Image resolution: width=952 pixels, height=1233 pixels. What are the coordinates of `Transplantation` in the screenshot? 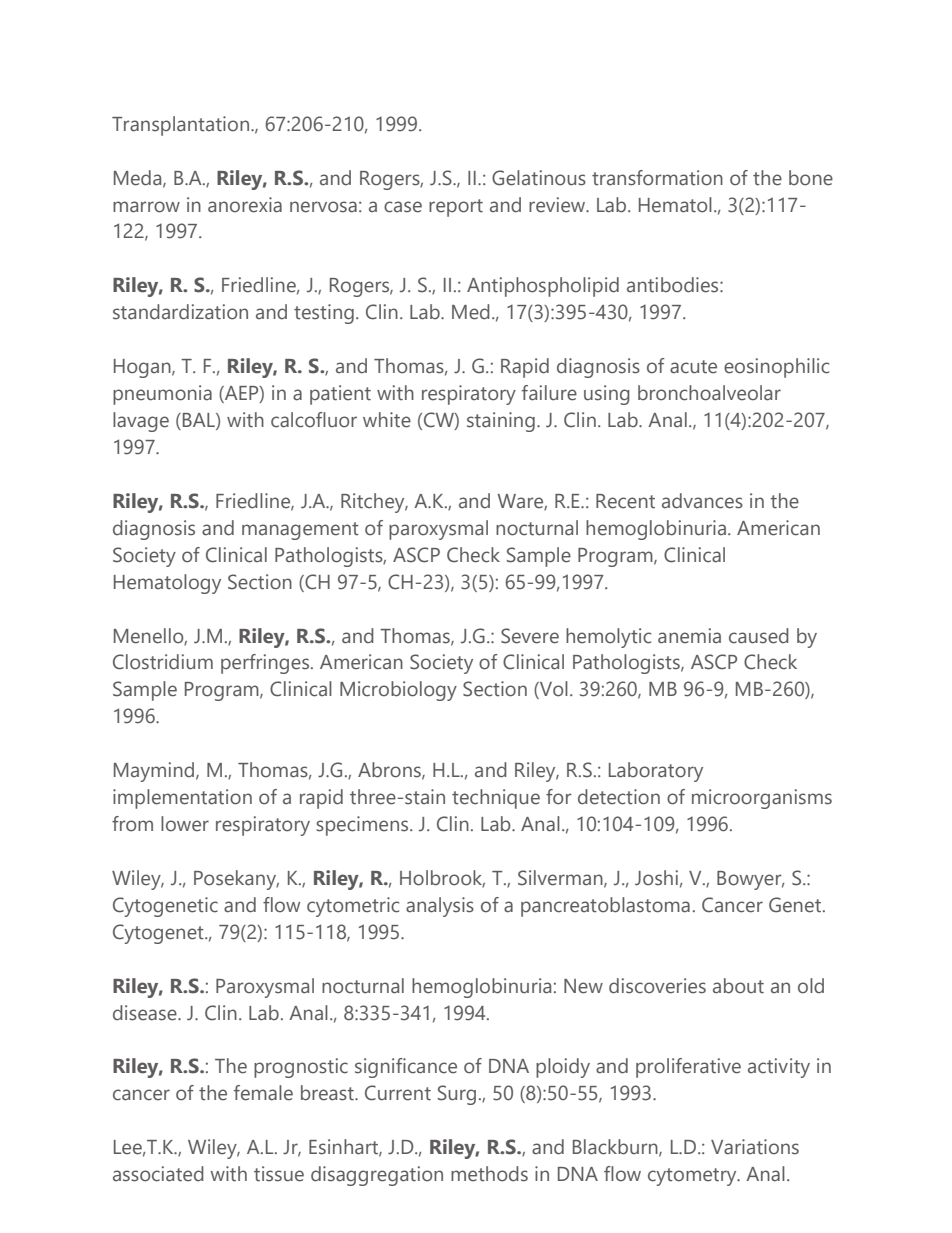 It's located at (182, 126).
